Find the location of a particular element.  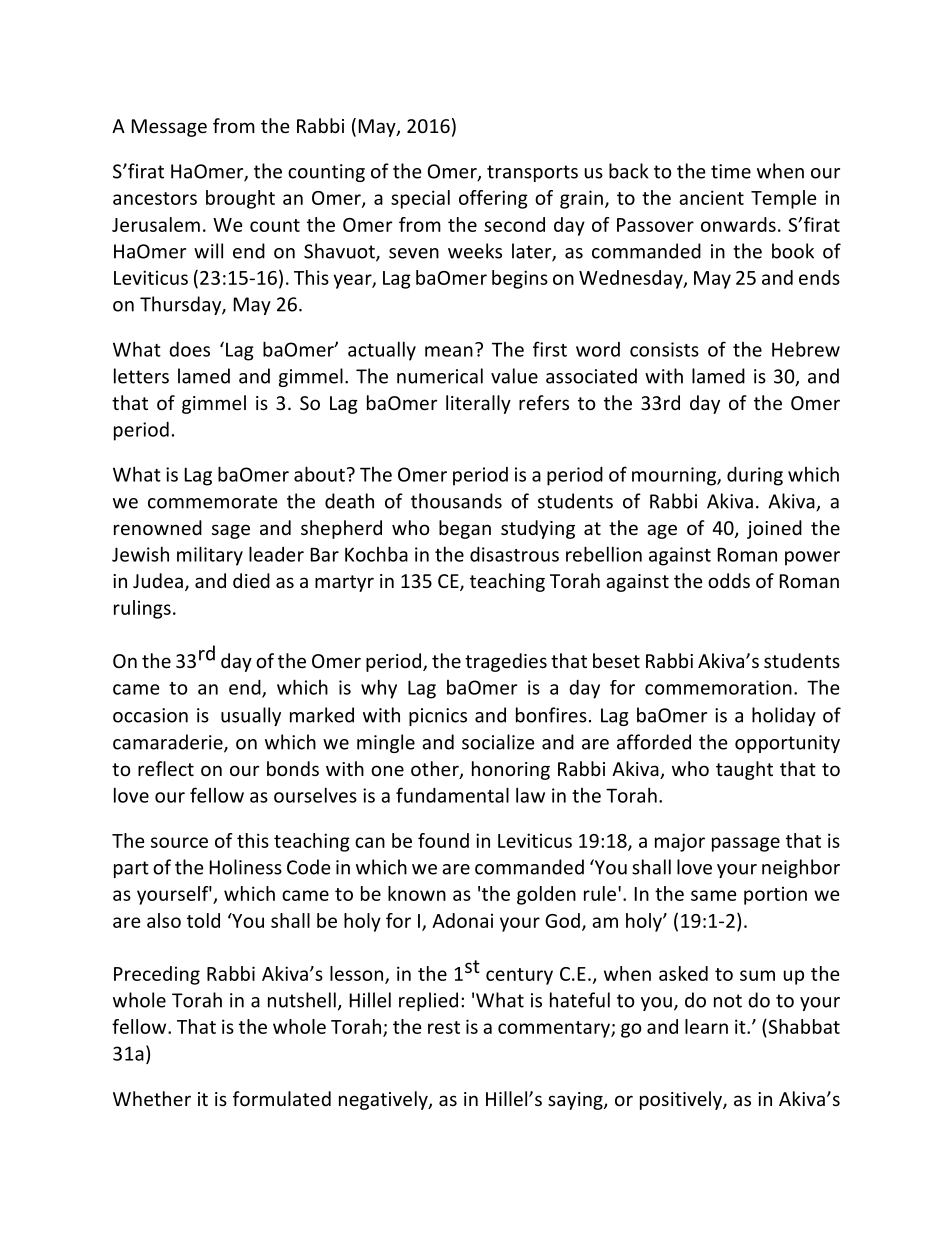

rest is located at coordinates (444, 1027).
